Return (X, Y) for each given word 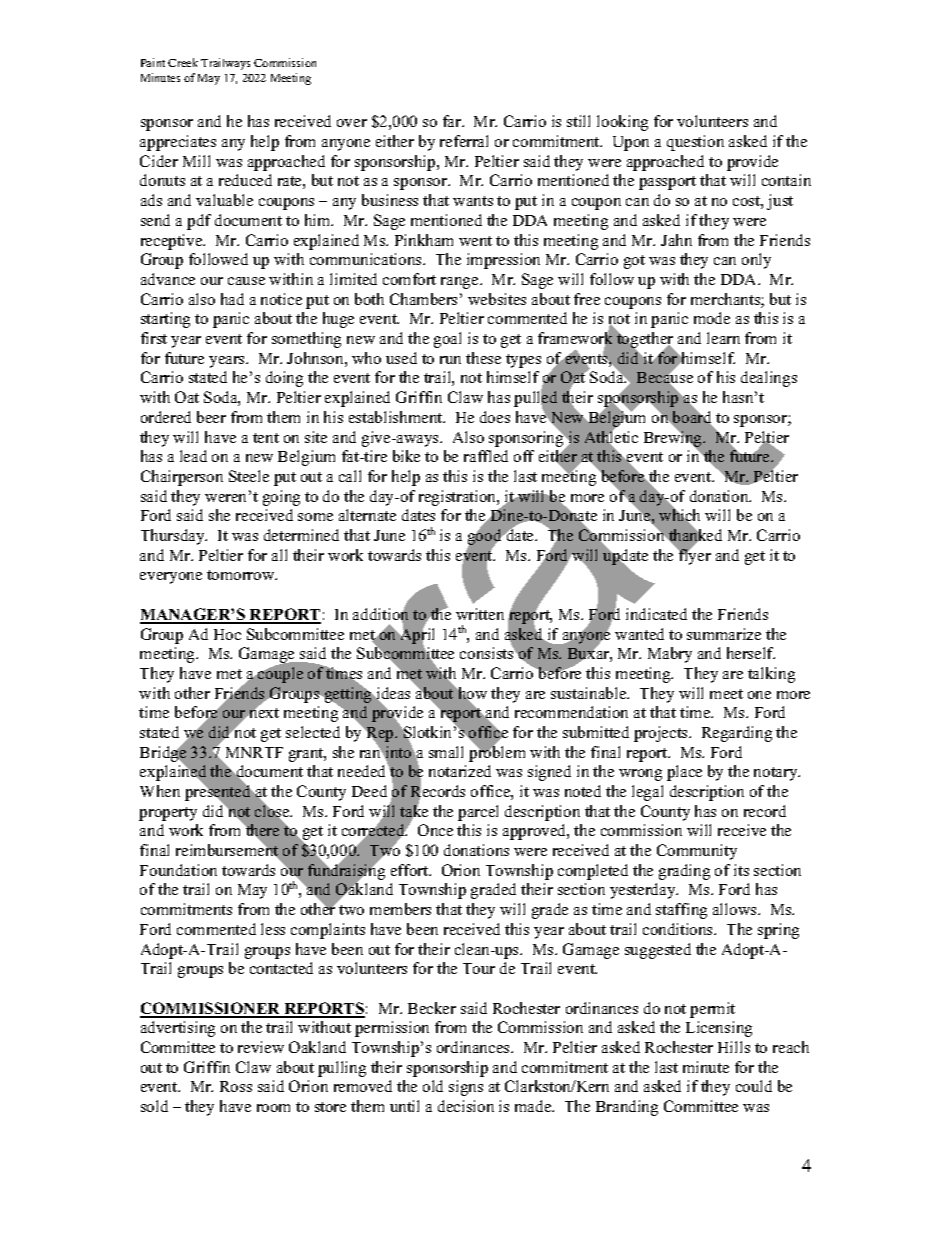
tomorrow (242, 575)
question (695, 143)
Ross (236, 1086)
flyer (694, 556)
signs (466, 1088)
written (480, 614)
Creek (183, 62)
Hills (734, 1047)
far (453, 121)
